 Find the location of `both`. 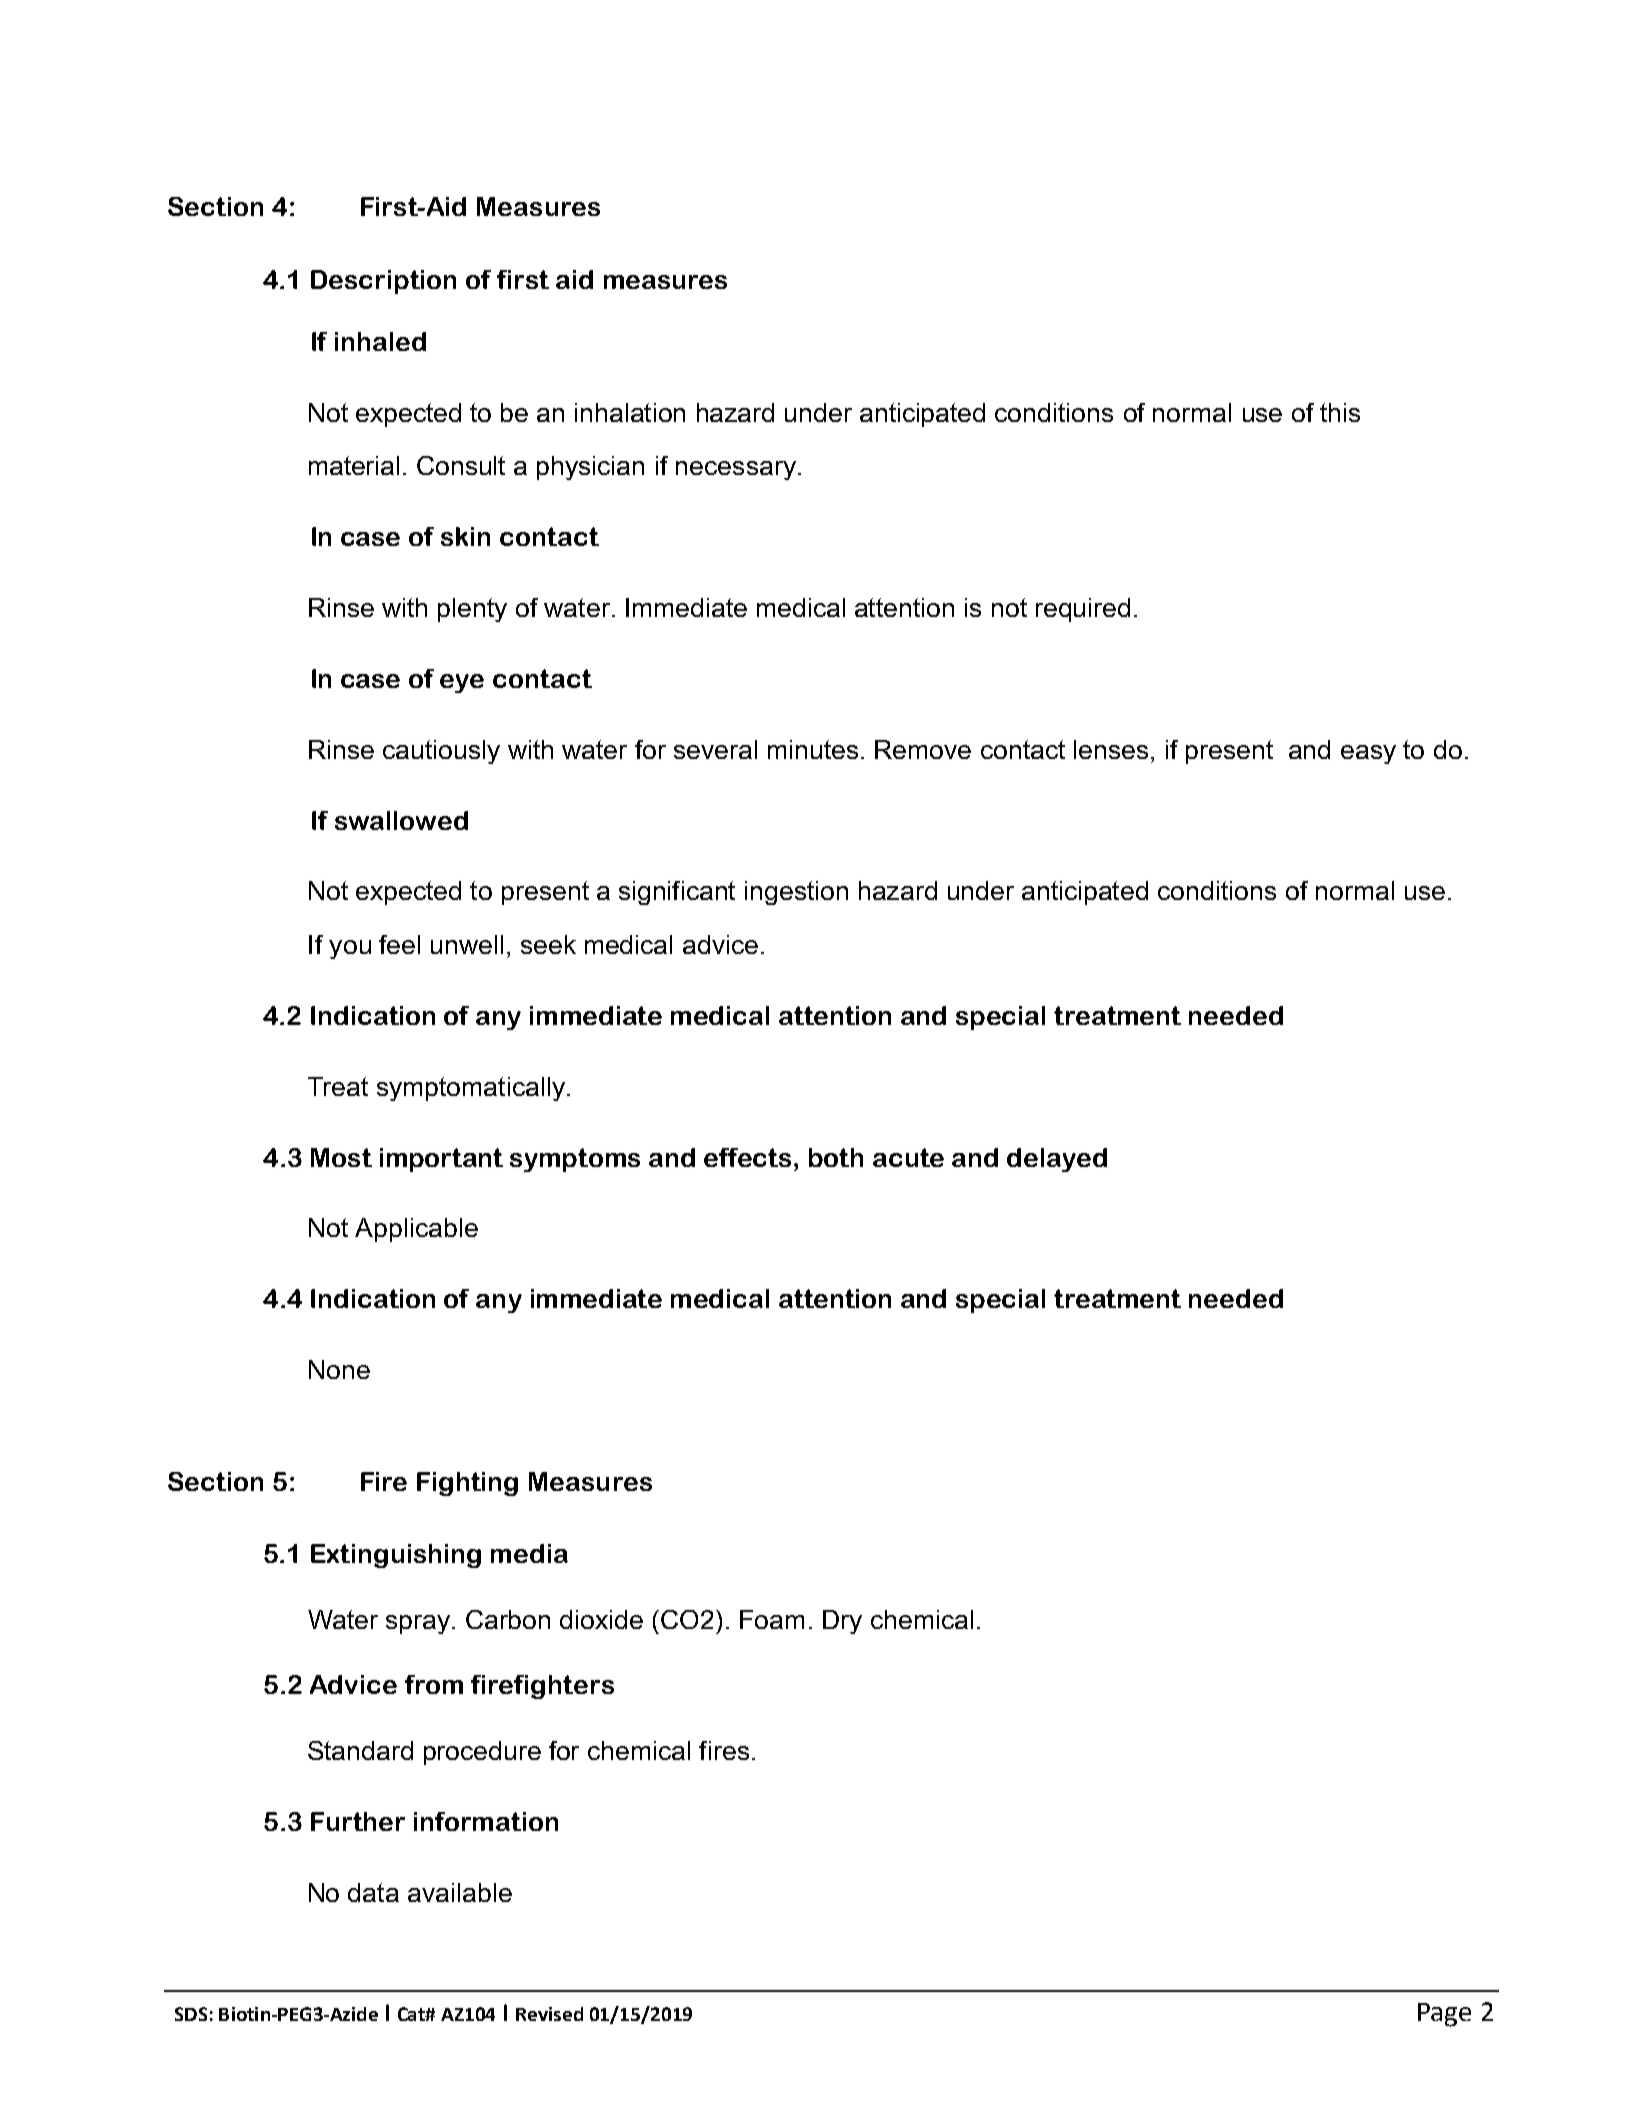

both is located at coordinates (836, 1157).
